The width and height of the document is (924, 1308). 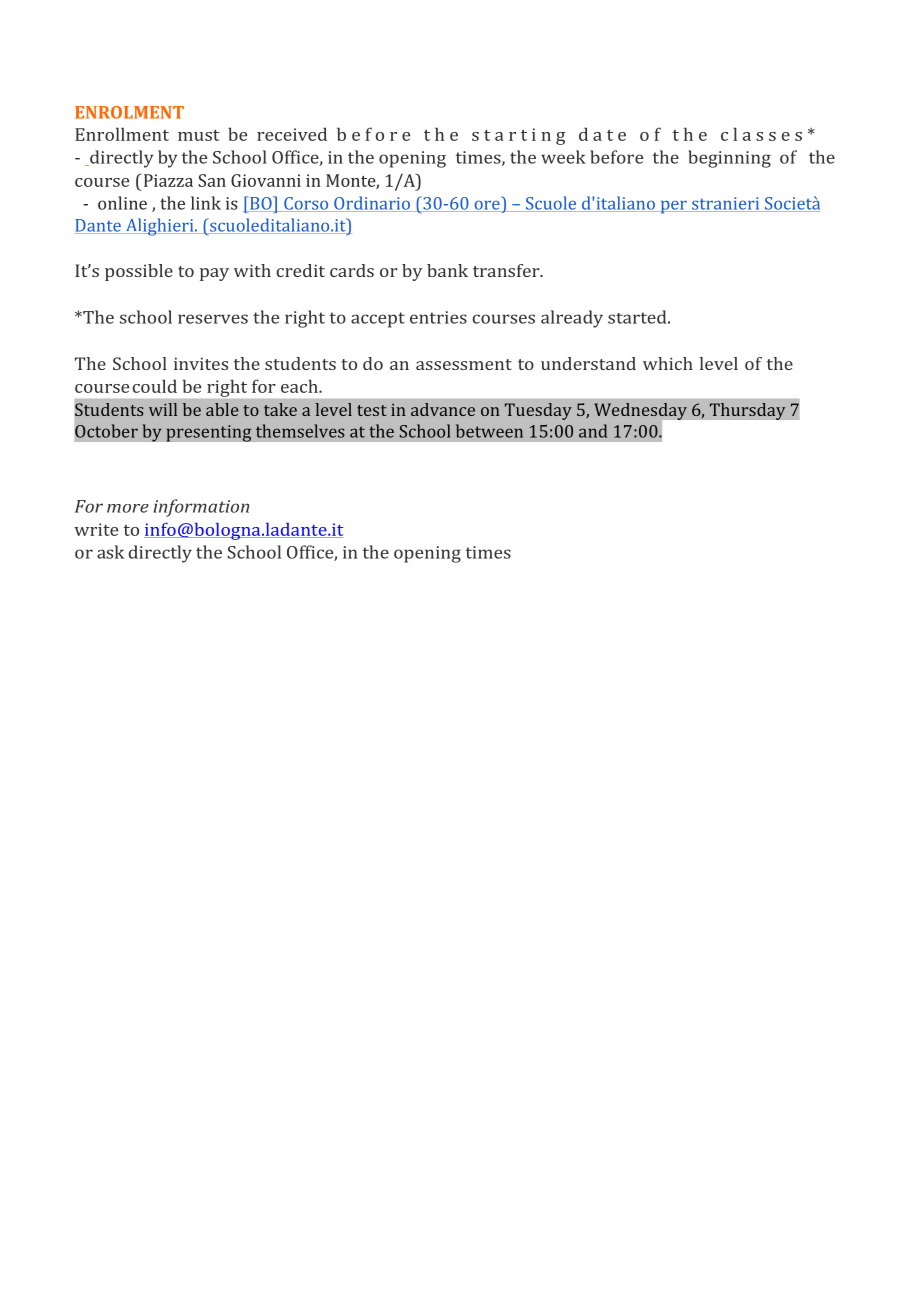 What do you see at coordinates (139, 272) in the document?
I see `possible` at bounding box center [139, 272].
